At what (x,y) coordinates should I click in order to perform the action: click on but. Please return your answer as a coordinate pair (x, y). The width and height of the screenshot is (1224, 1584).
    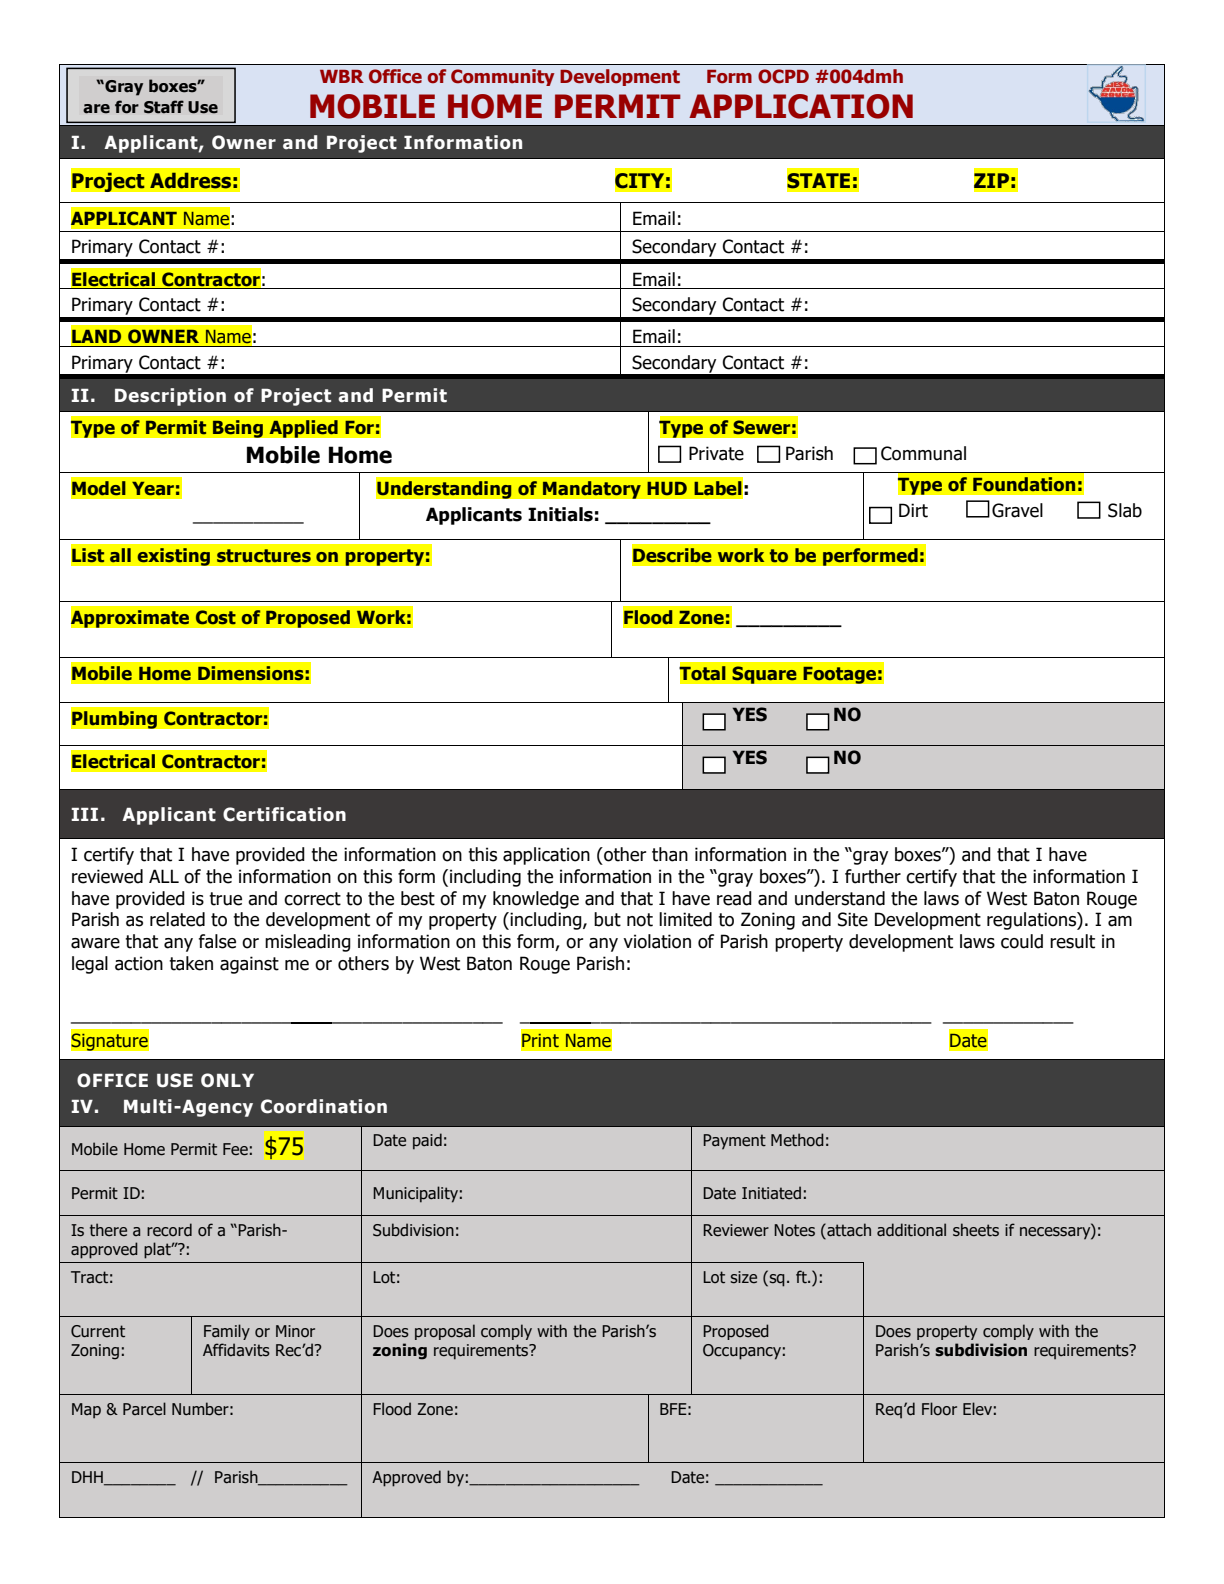
    Looking at the image, I should click on (607, 919).
